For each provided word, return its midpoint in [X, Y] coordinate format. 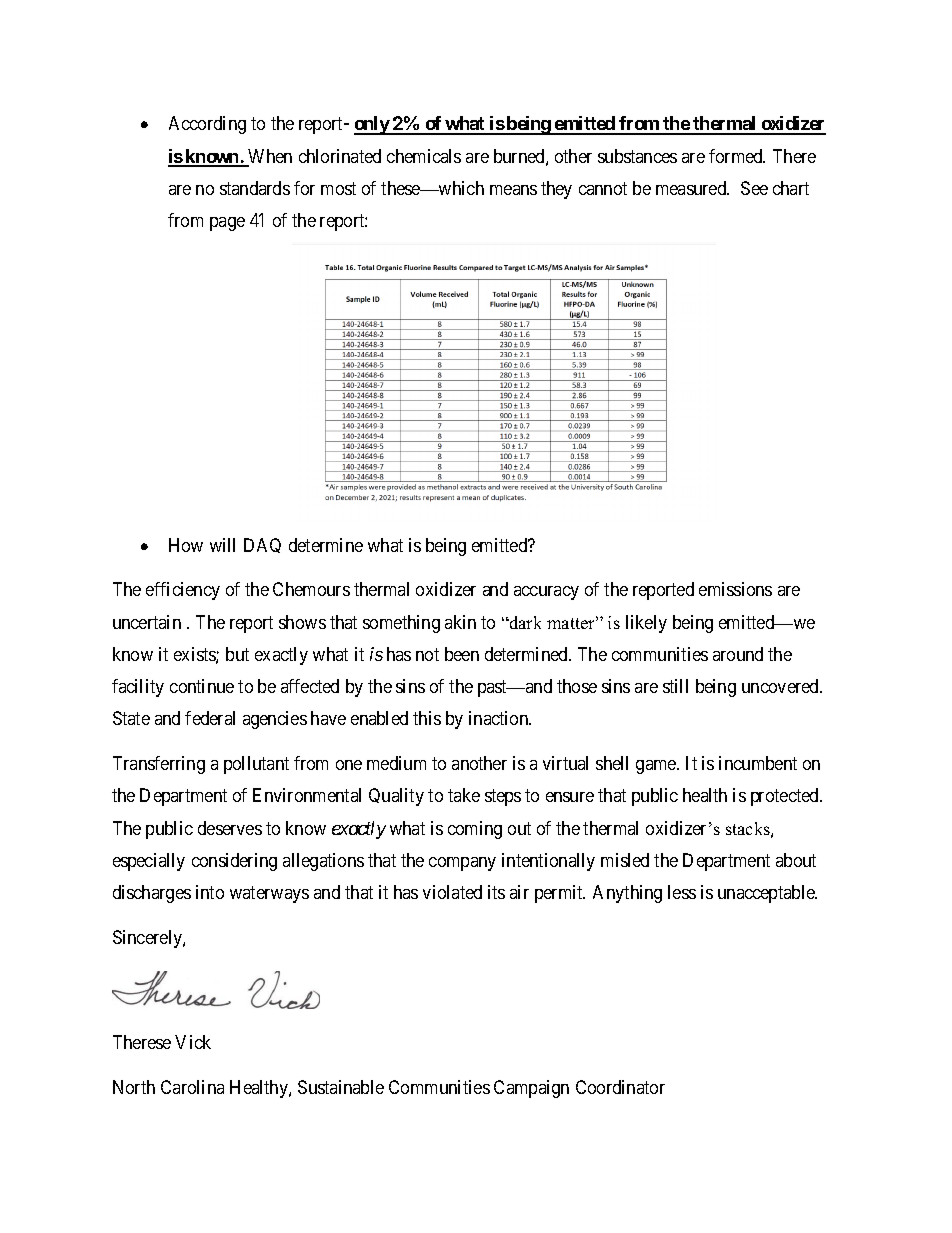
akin [460, 622]
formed [737, 156]
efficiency [183, 591]
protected [786, 797]
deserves [230, 828]
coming [475, 830]
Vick [193, 1042]
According [207, 125]
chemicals [424, 156]
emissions [735, 589]
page [227, 224]
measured [692, 188]
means [513, 190]
